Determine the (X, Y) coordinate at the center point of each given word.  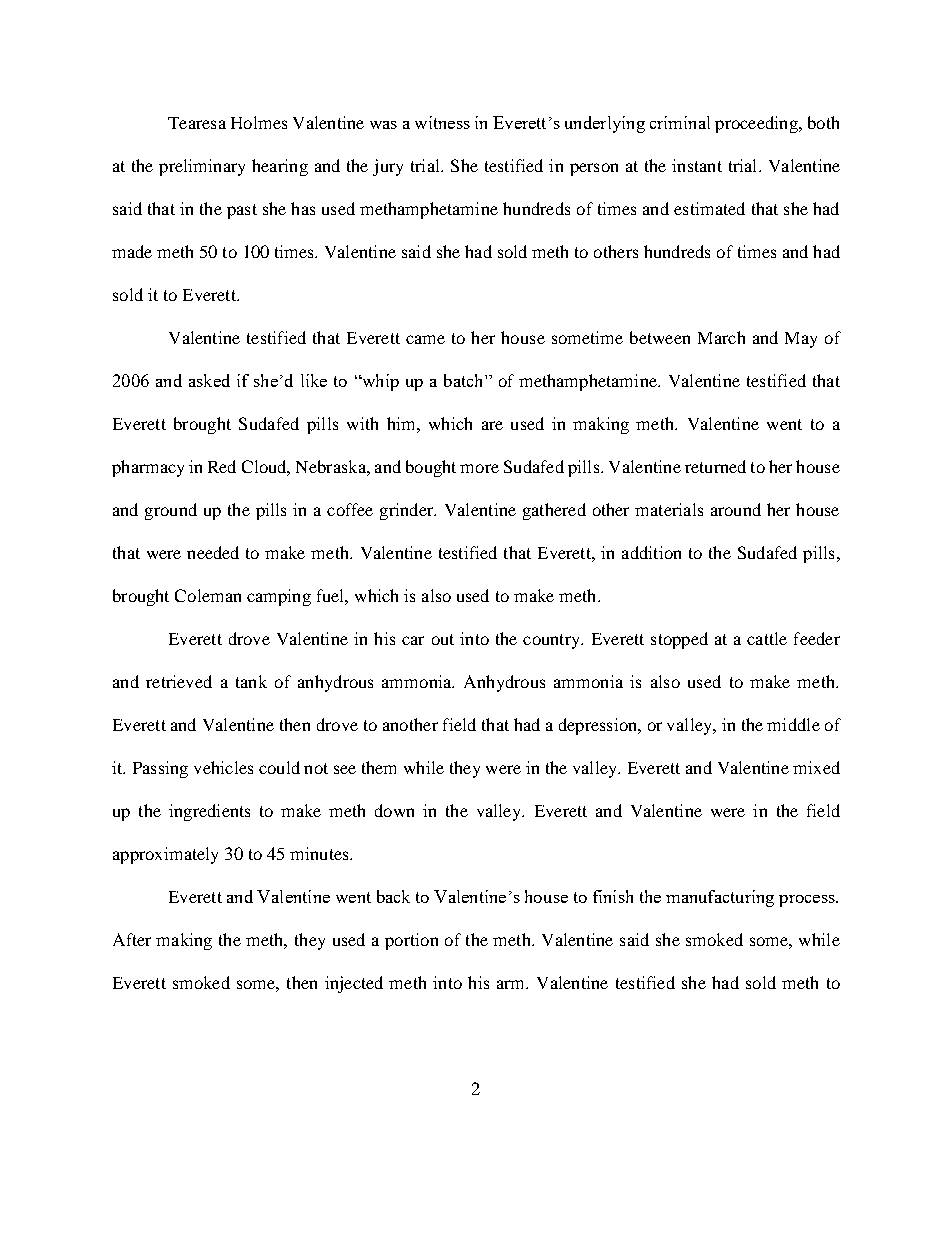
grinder (408, 511)
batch (465, 380)
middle (793, 724)
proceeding (757, 124)
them (379, 767)
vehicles (223, 767)
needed (213, 552)
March (721, 337)
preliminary (202, 167)
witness (442, 122)
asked (209, 380)
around (736, 509)
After (132, 939)
